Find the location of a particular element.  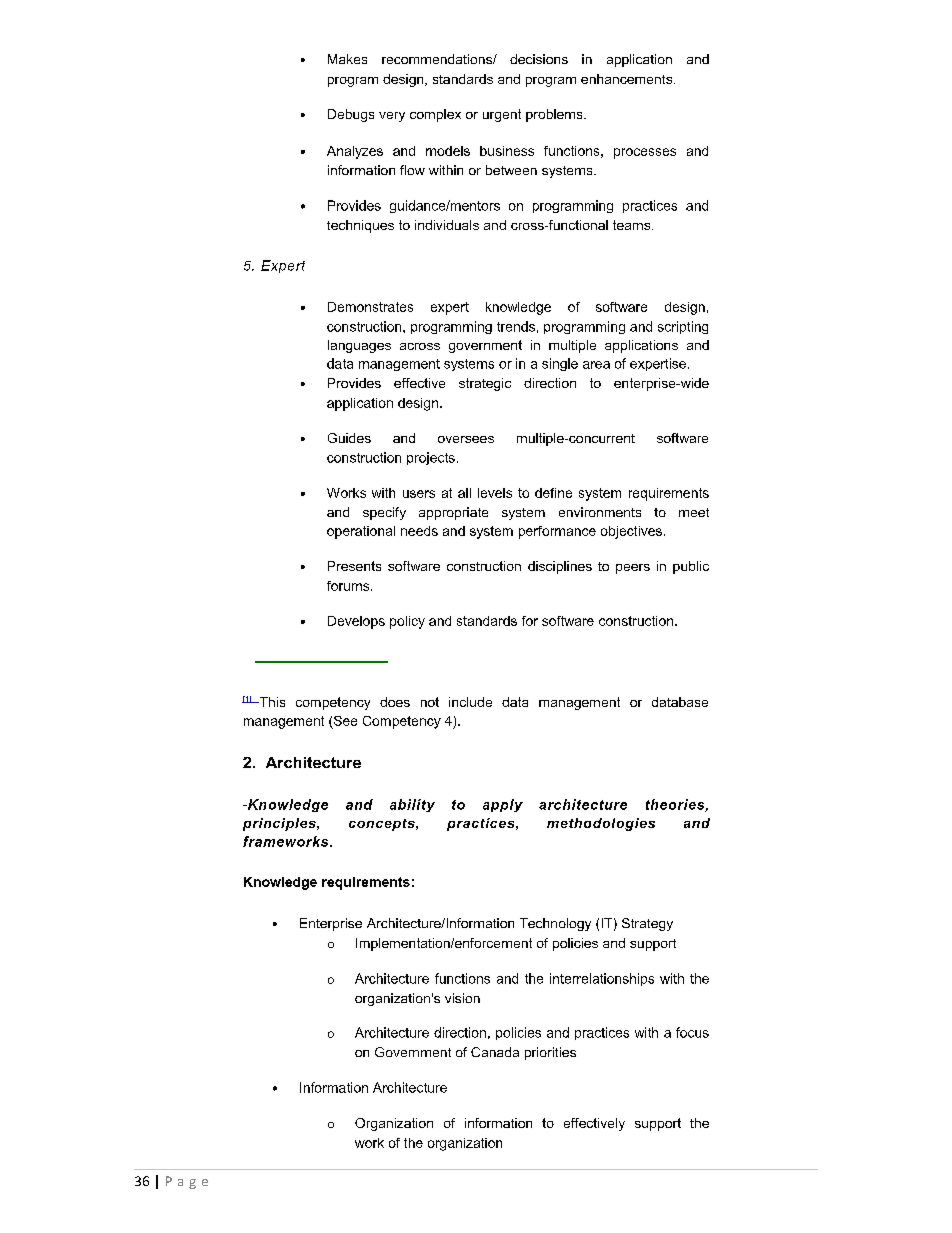

urgent is located at coordinates (502, 115).
